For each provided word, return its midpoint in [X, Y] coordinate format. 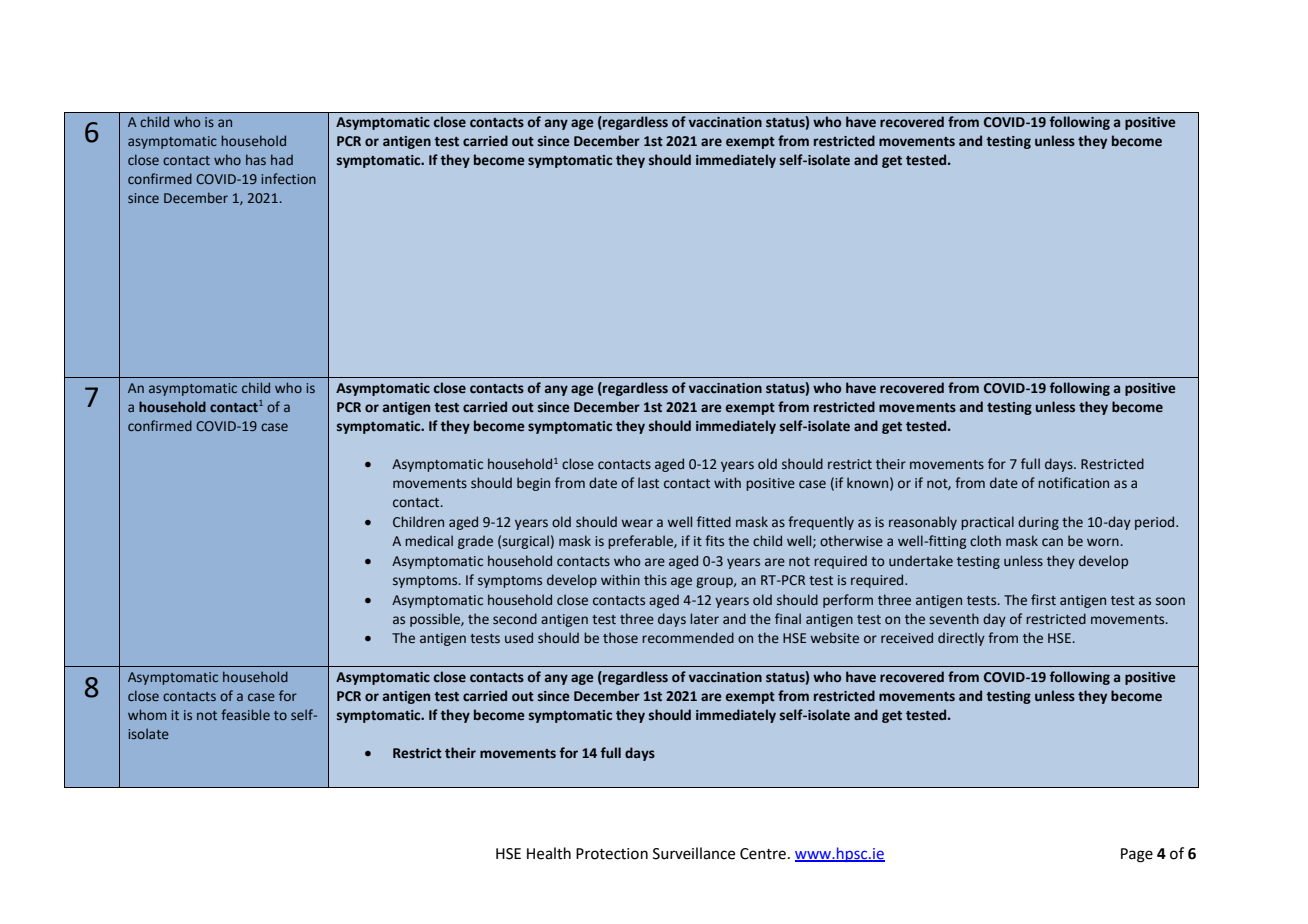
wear [637, 523]
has [256, 159]
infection [288, 178]
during [1038, 523]
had [282, 159]
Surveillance [694, 853]
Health [549, 853]
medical [429, 540]
